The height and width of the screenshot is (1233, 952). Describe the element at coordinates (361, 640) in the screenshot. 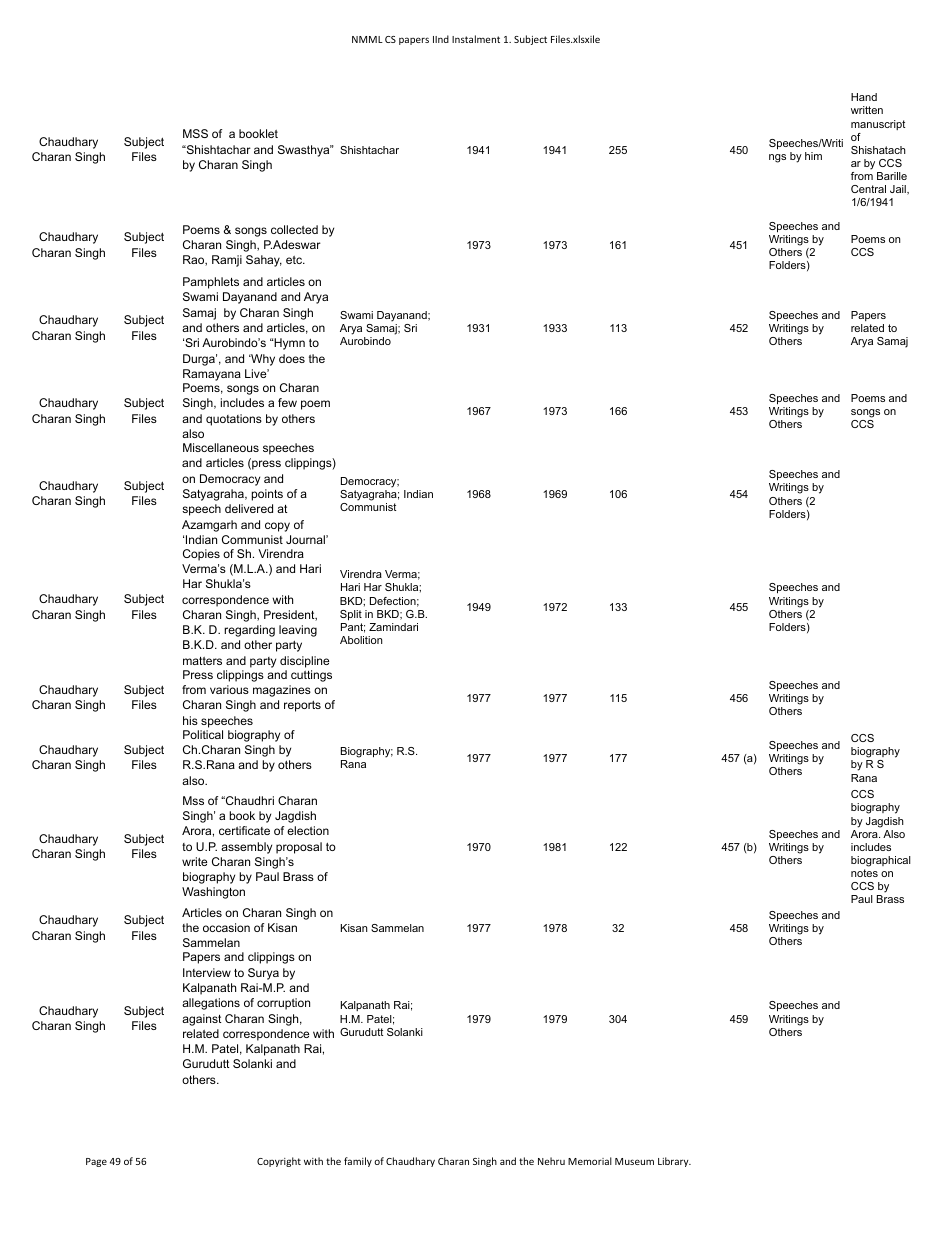

I see `Abolition` at that location.
